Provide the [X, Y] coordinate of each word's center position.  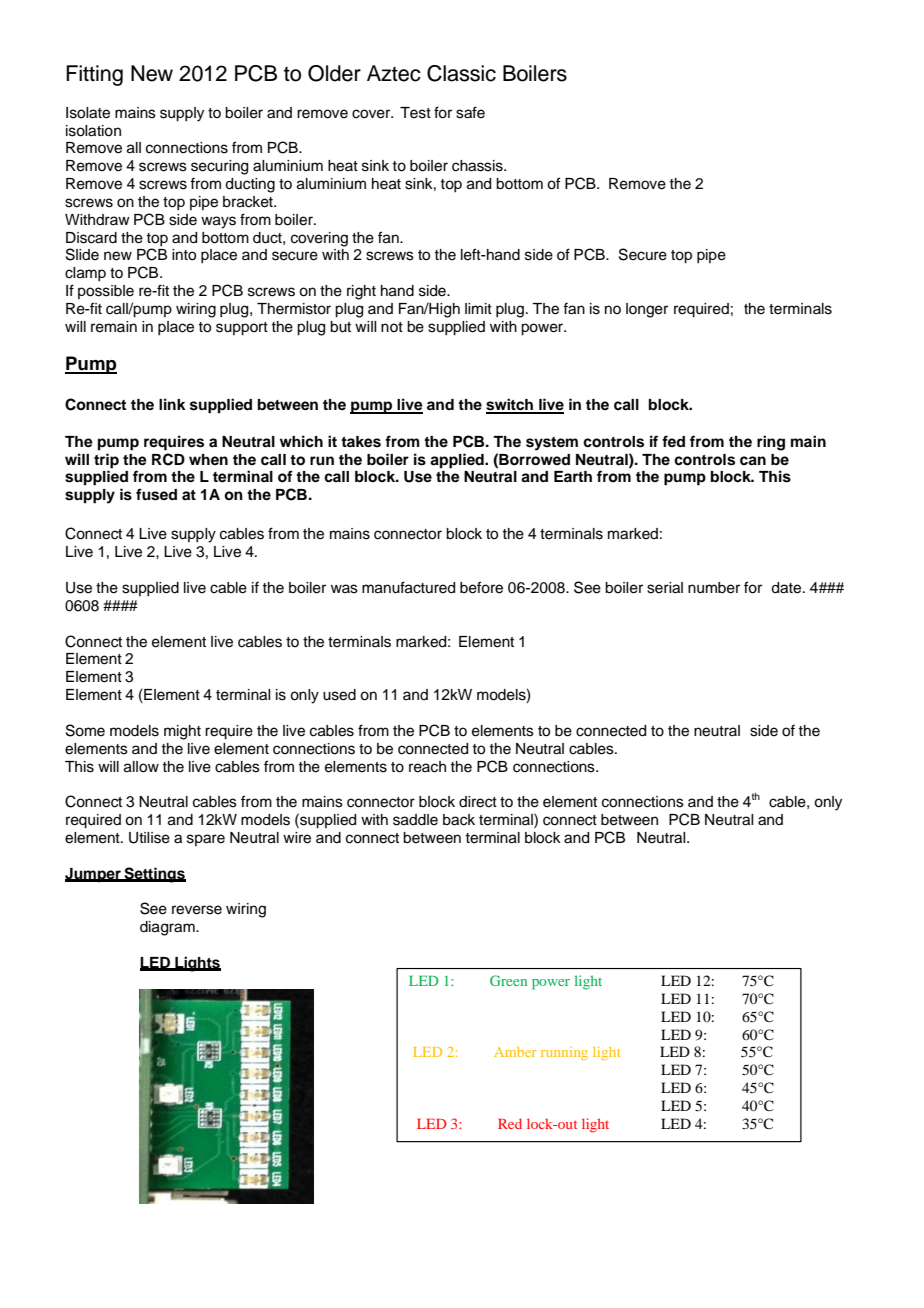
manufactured [408, 587]
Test [415, 113]
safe [470, 112]
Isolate [88, 113]
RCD [168, 459]
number [714, 588]
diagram [168, 928]
